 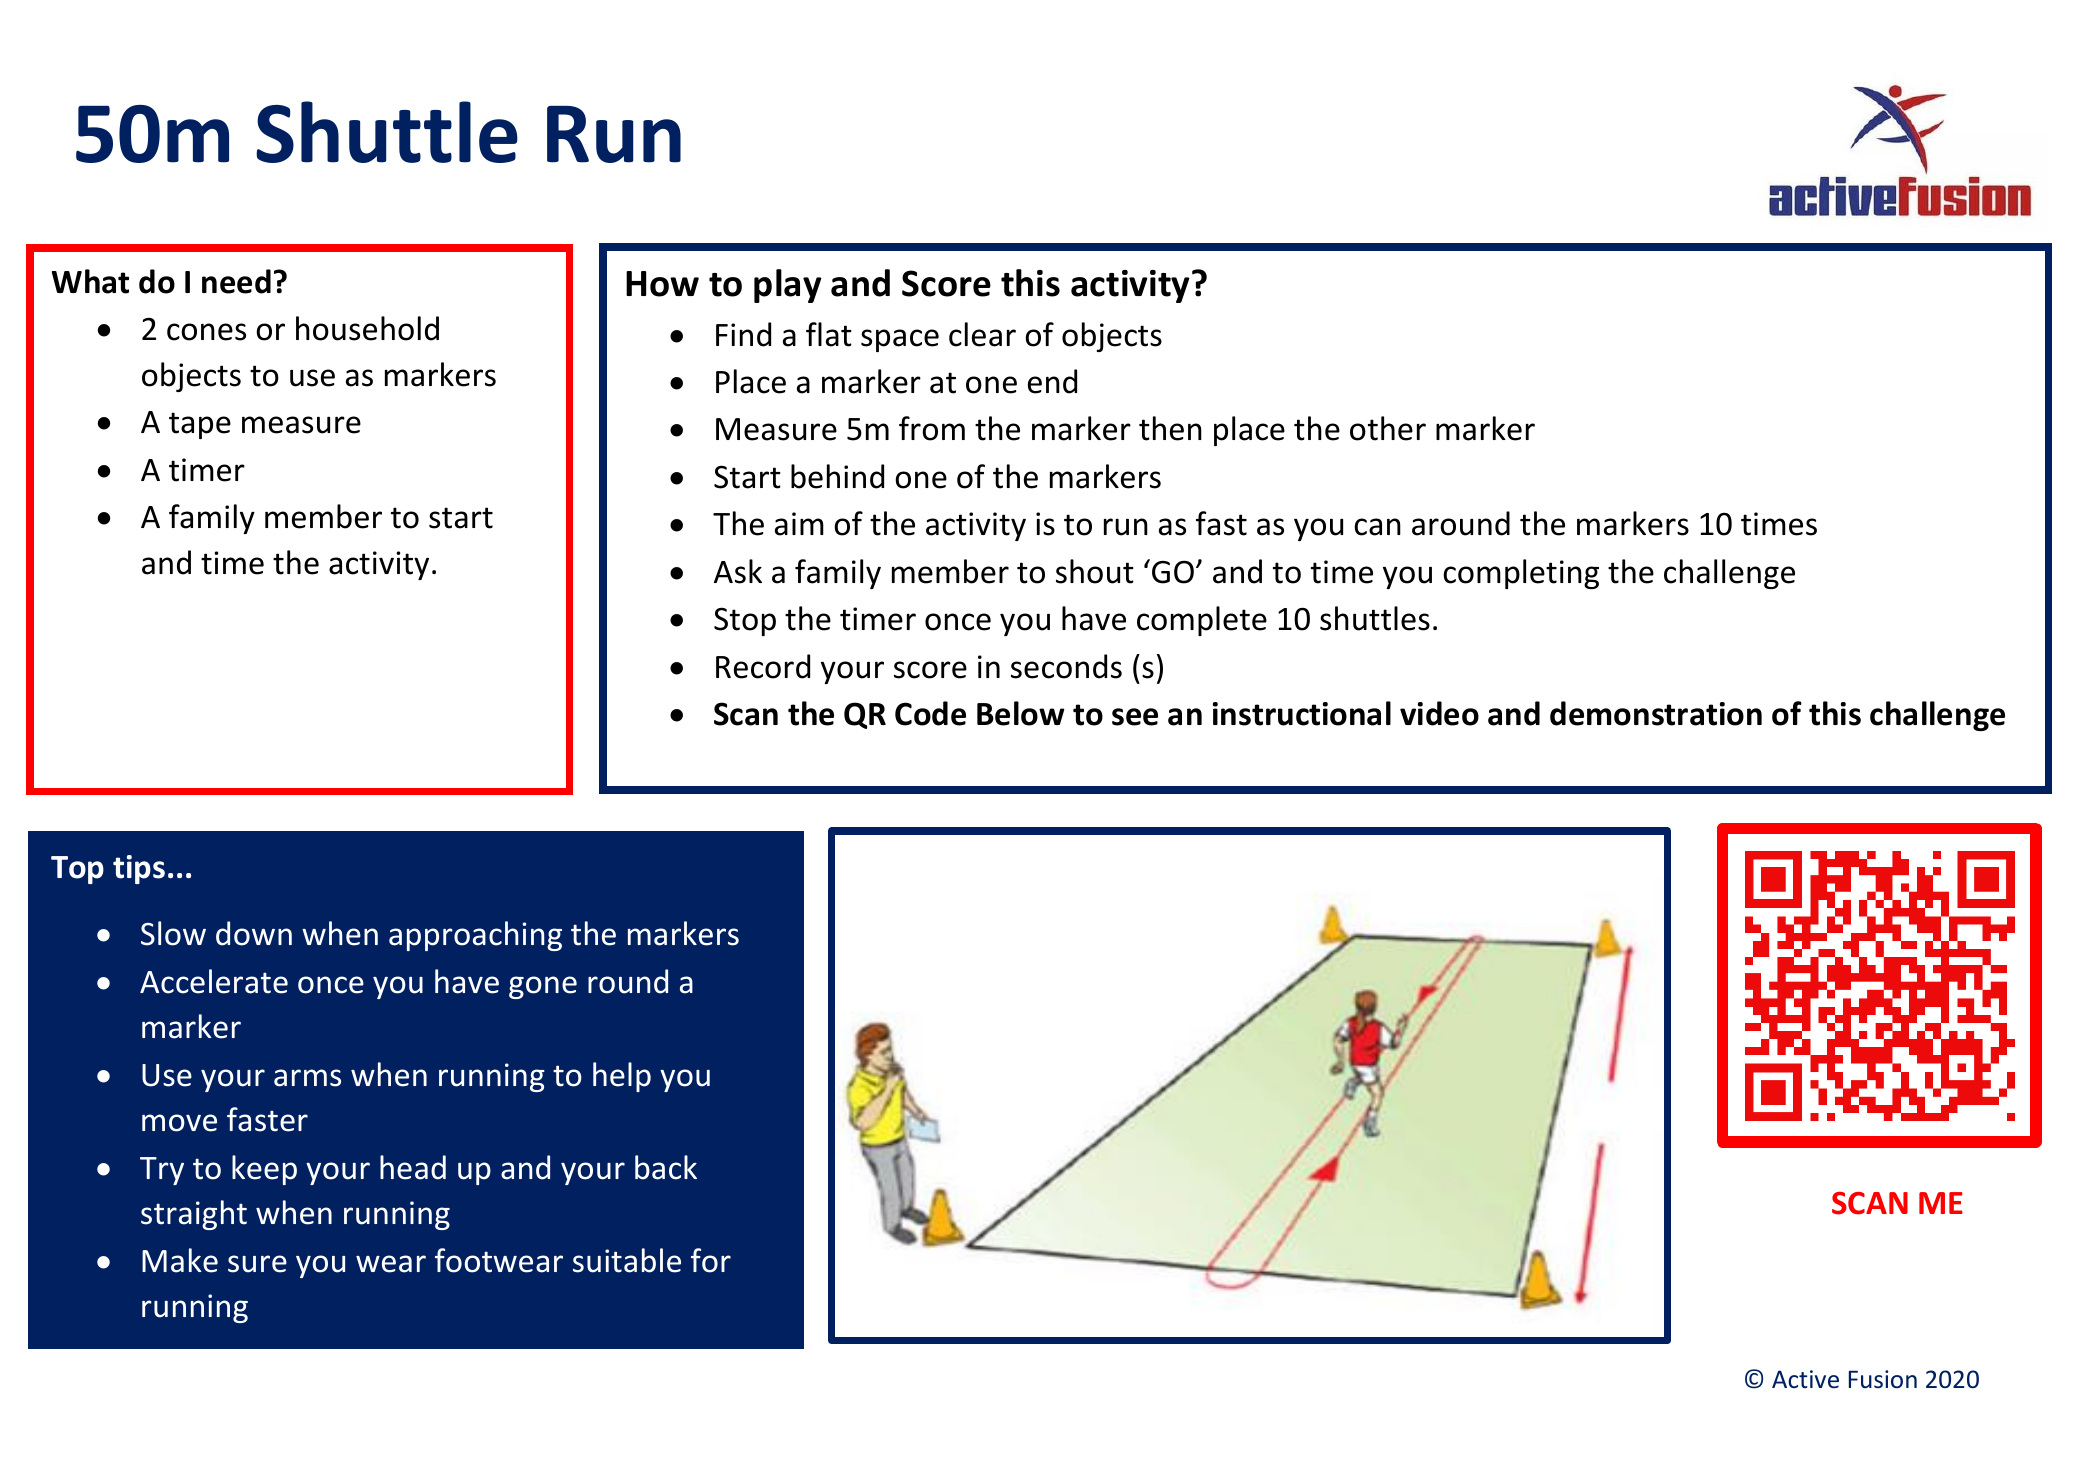 I want to click on household, so click(x=367, y=328).
